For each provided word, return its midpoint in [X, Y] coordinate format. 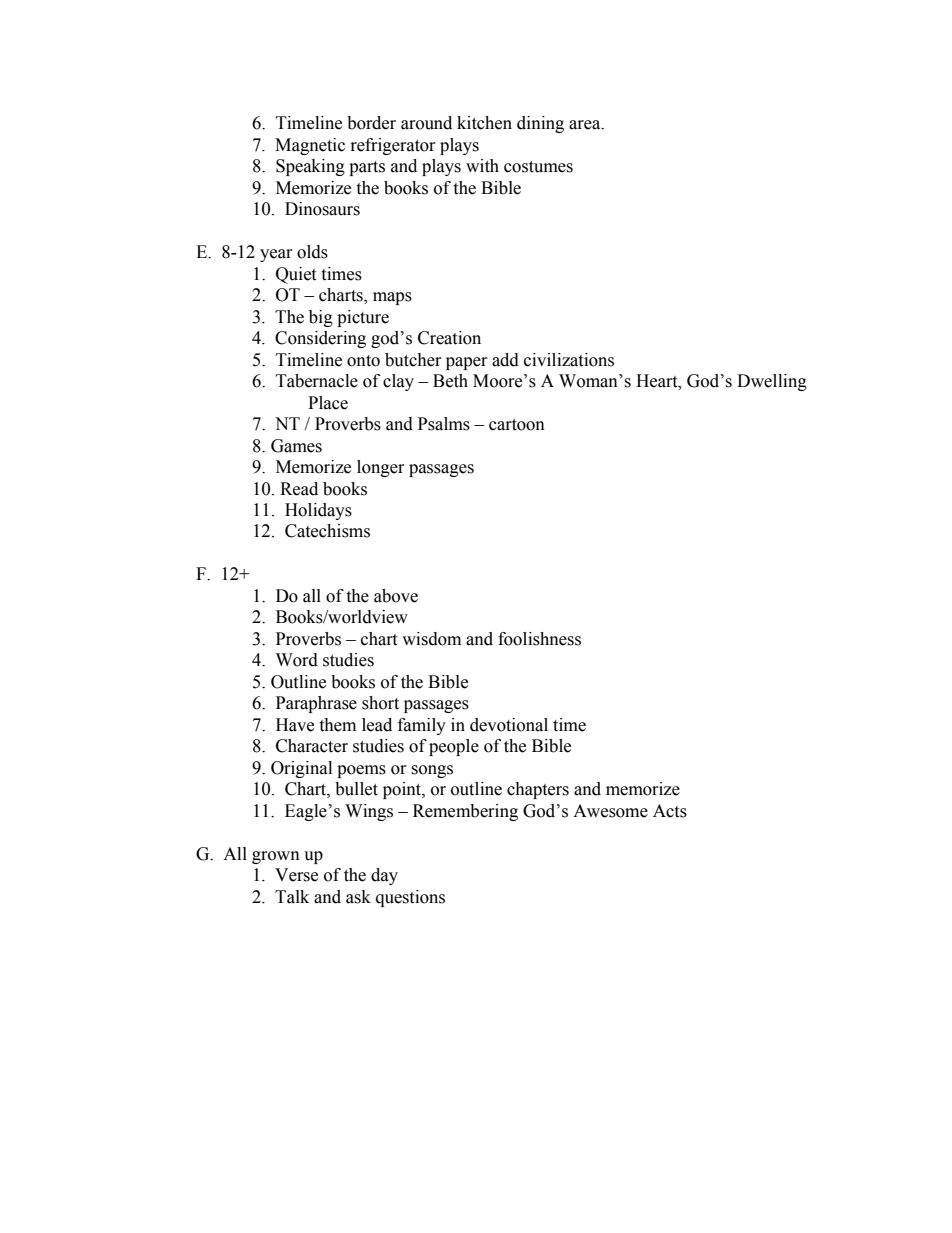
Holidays [318, 511]
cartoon [517, 425]
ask [358, 897]
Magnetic [310, 146]
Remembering [465, 812]
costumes [538, 167]
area [586, 125]
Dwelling [772, 382]
